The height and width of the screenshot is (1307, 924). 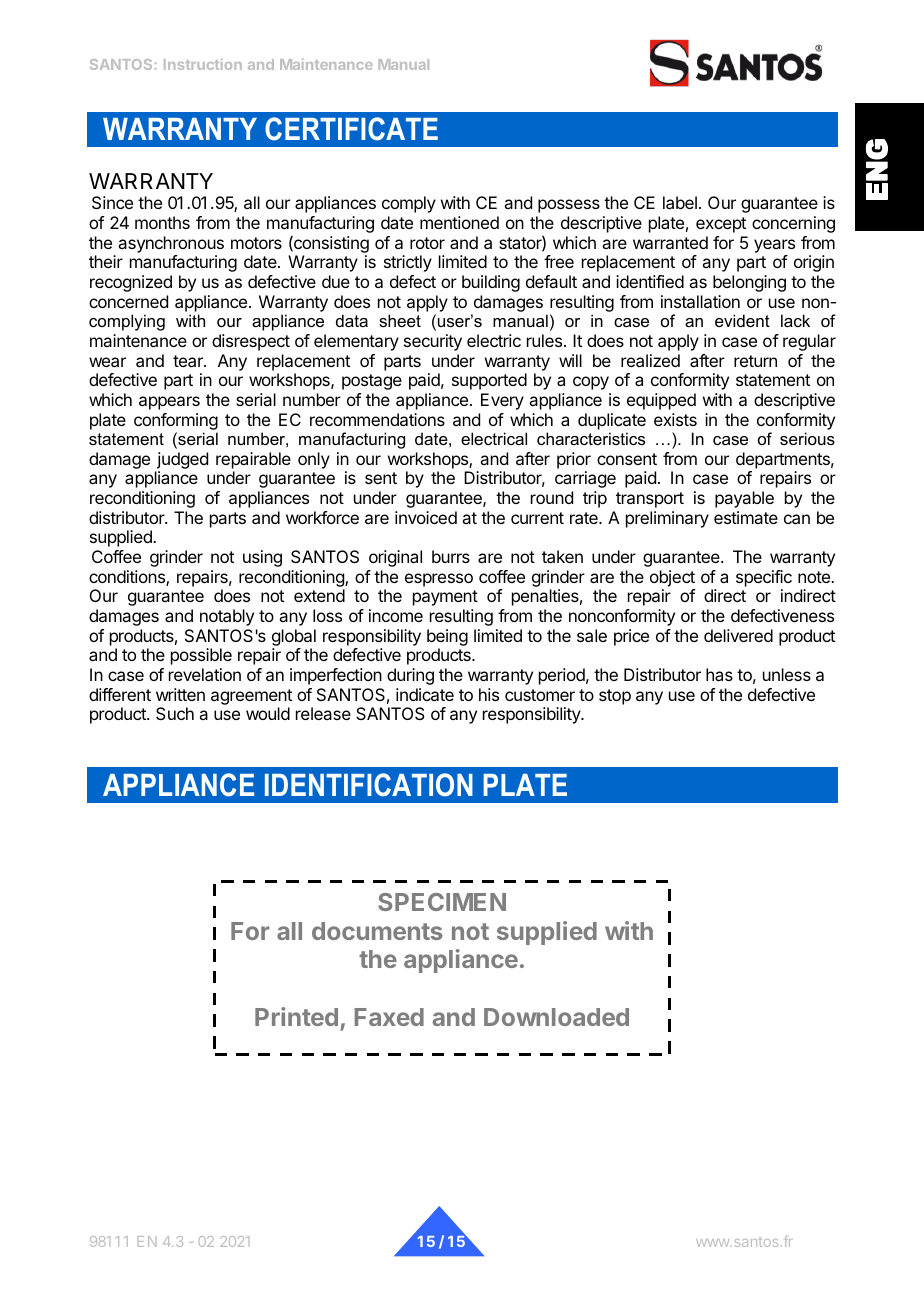 What do you see at coordinates (180, 694) in the screenshot?
I see `written` at bounding box center [180, 694].
